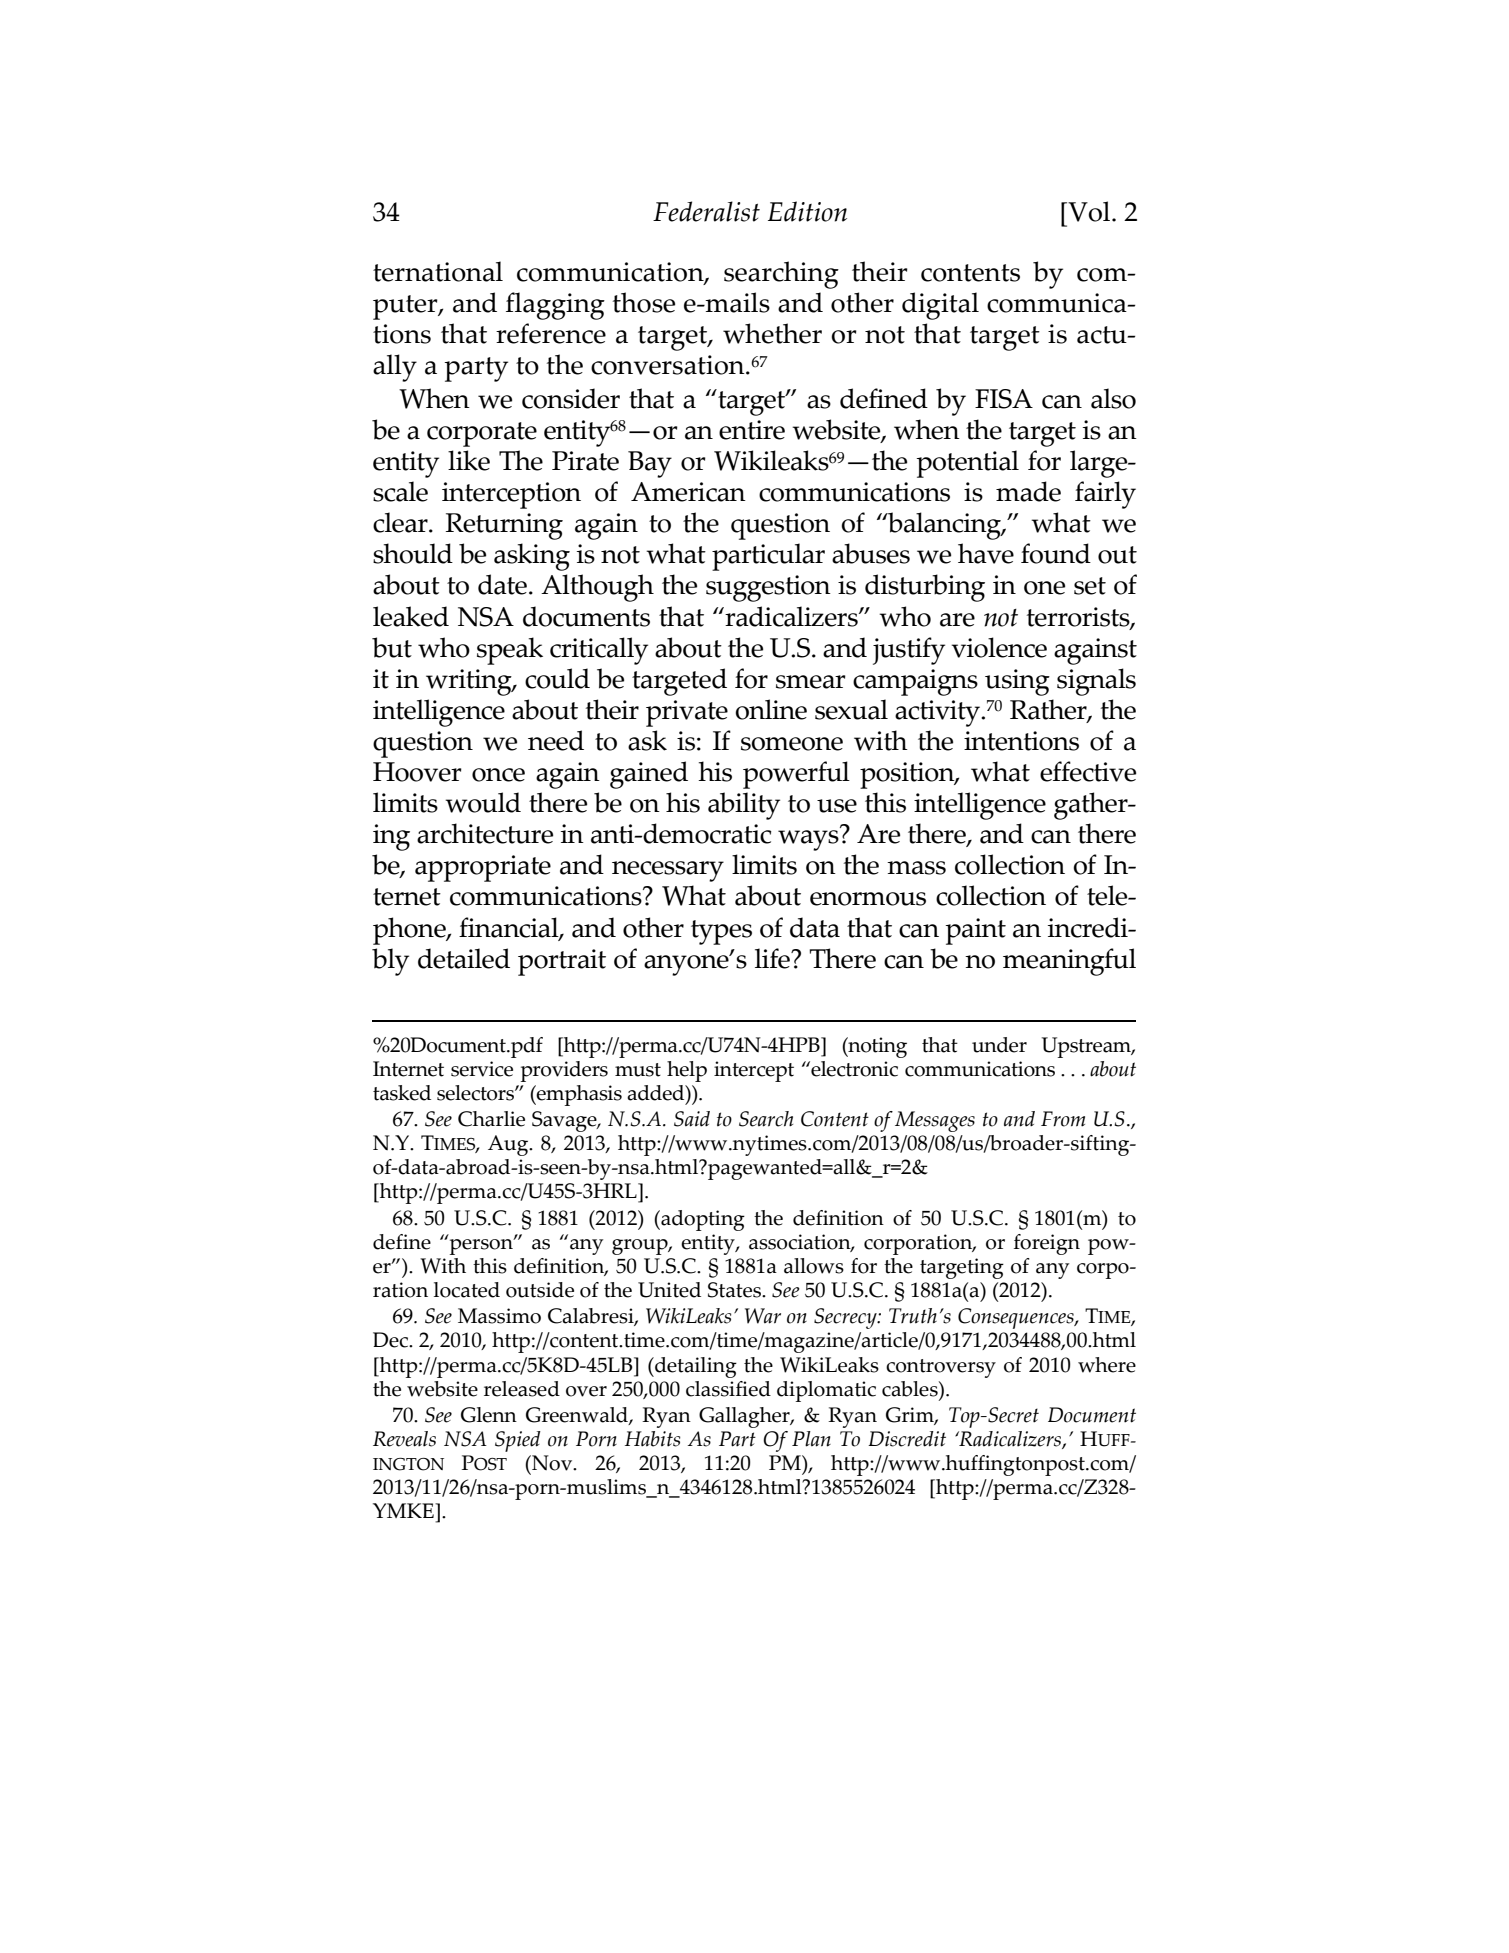  What do you see at coordinates (1028, 491) in the image?
I see `made` at bounding box center [1028, 491].
